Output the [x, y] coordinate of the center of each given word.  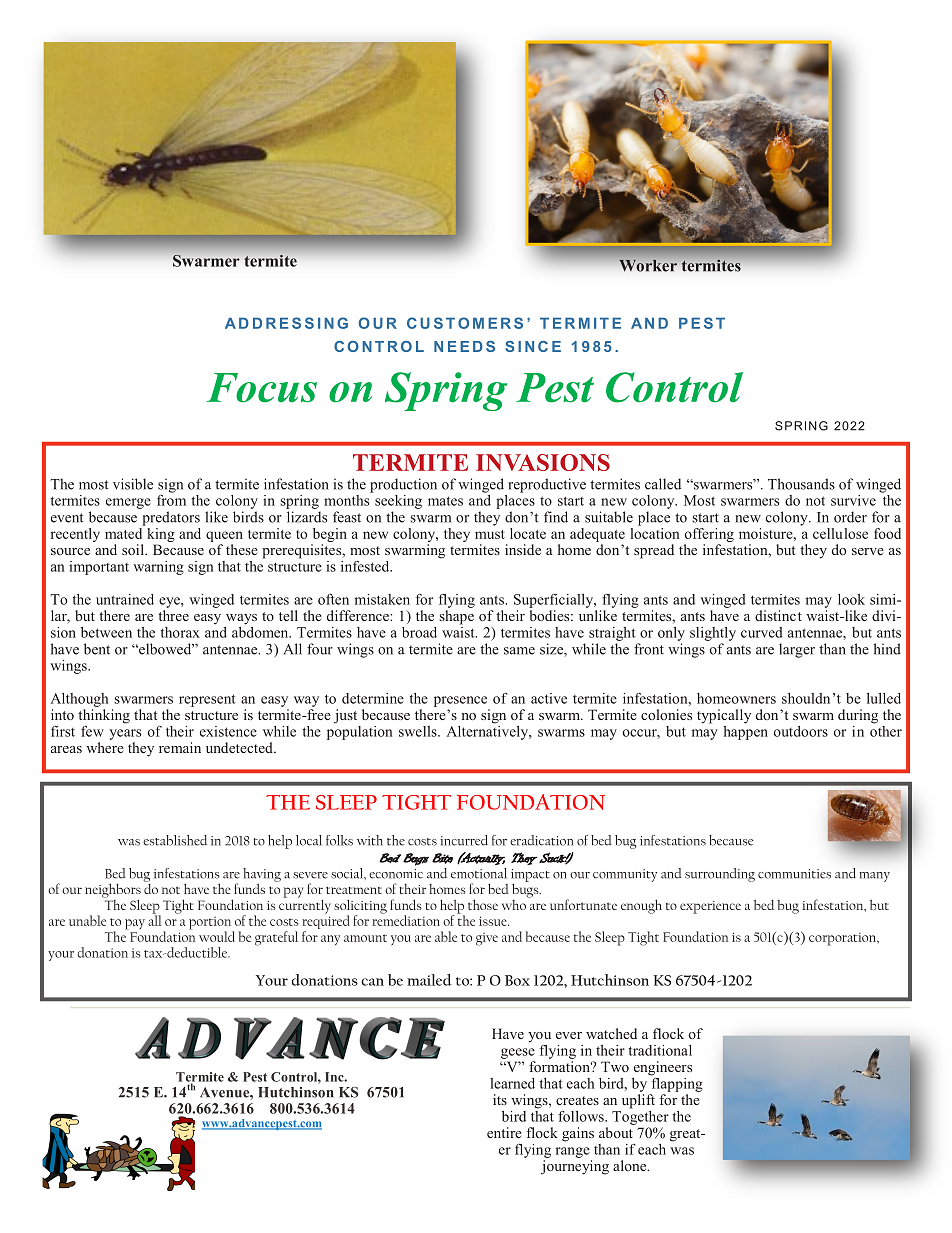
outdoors [801, 731]
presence [460, 701]
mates [445, 501]
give [487, 939]
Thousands [801, 484]
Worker [648, 266]
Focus [261, 388]
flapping [676, 1083]
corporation [843, 939]
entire [504, 1132]
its [500, 1099]
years [125, 734]
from [171, 499]
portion [211, 924]
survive [853, 500]
